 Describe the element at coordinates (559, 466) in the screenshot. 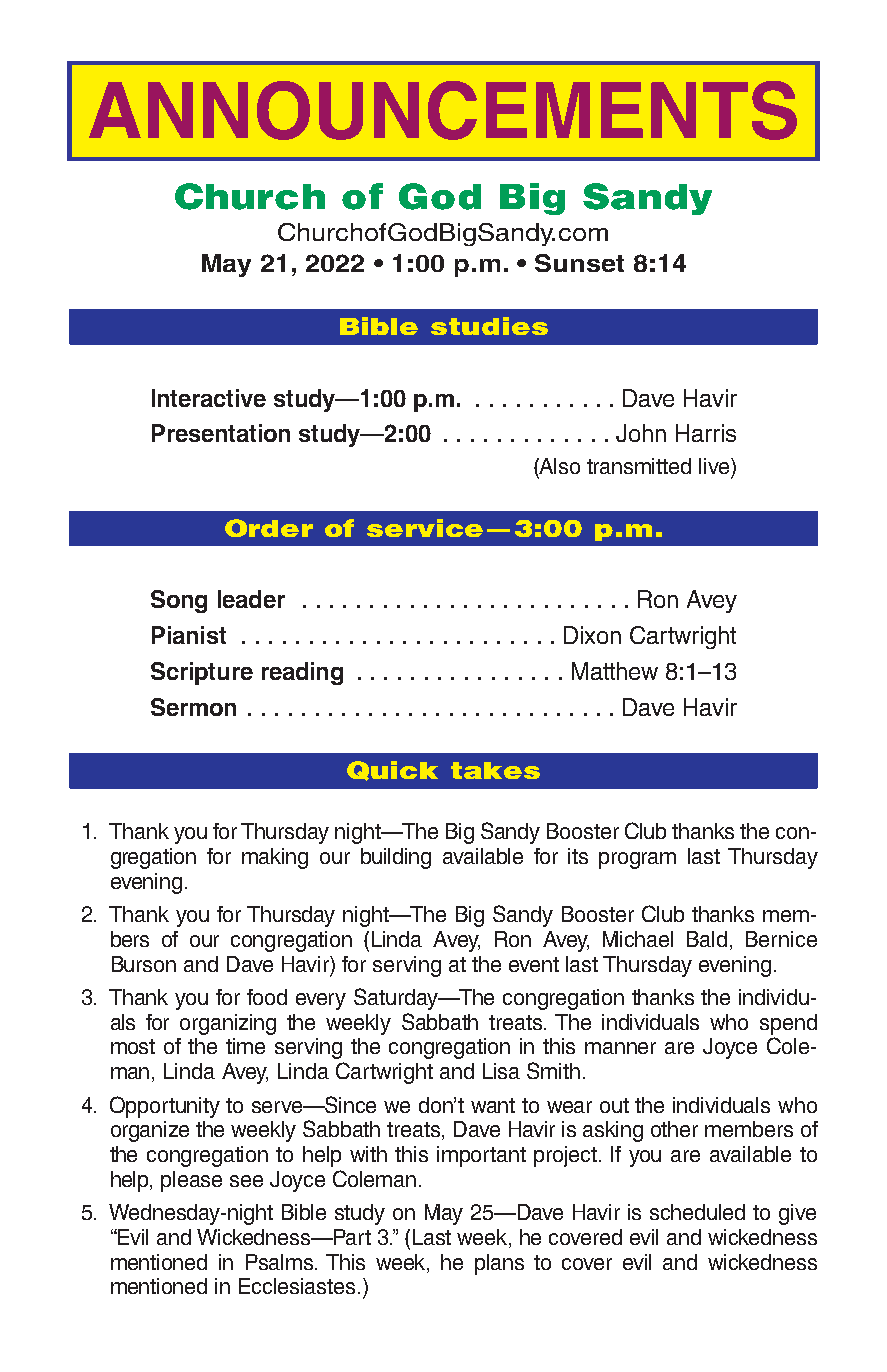

I see `Also` at that location.
